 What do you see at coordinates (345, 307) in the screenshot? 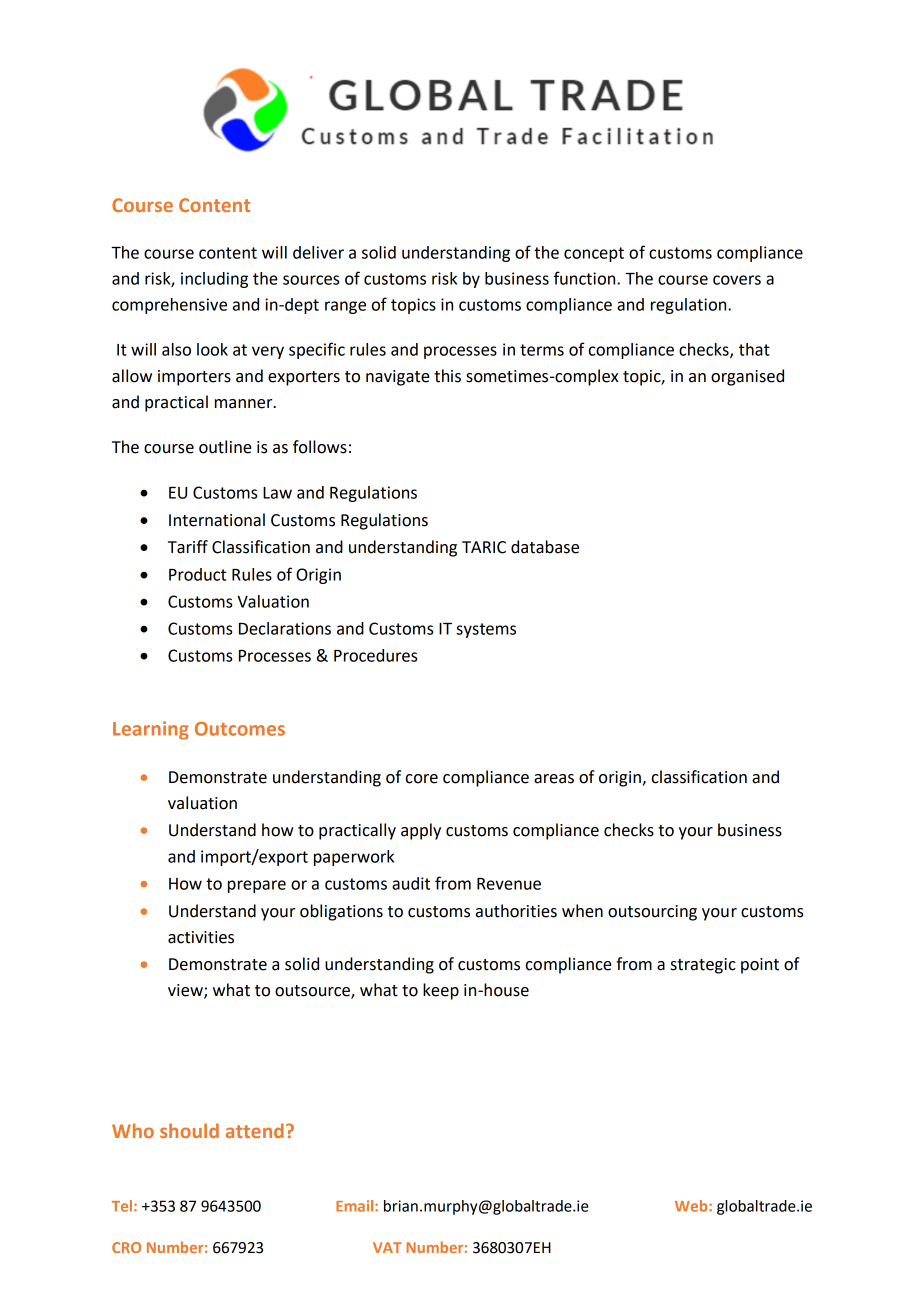
I see `range` at bounding box center [345, 307].
